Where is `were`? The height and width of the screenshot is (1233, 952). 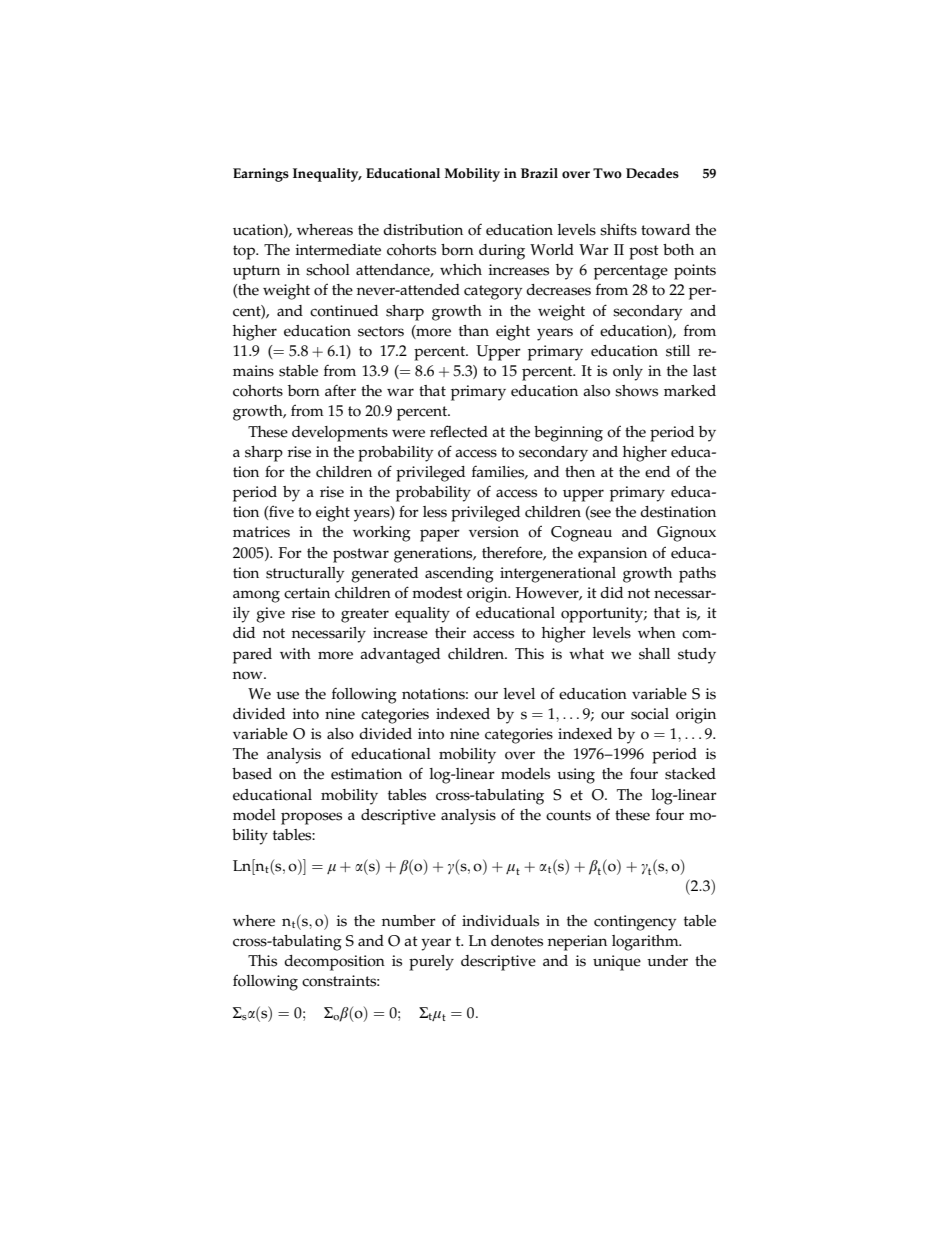 were is located at coordinates (408, 433).
